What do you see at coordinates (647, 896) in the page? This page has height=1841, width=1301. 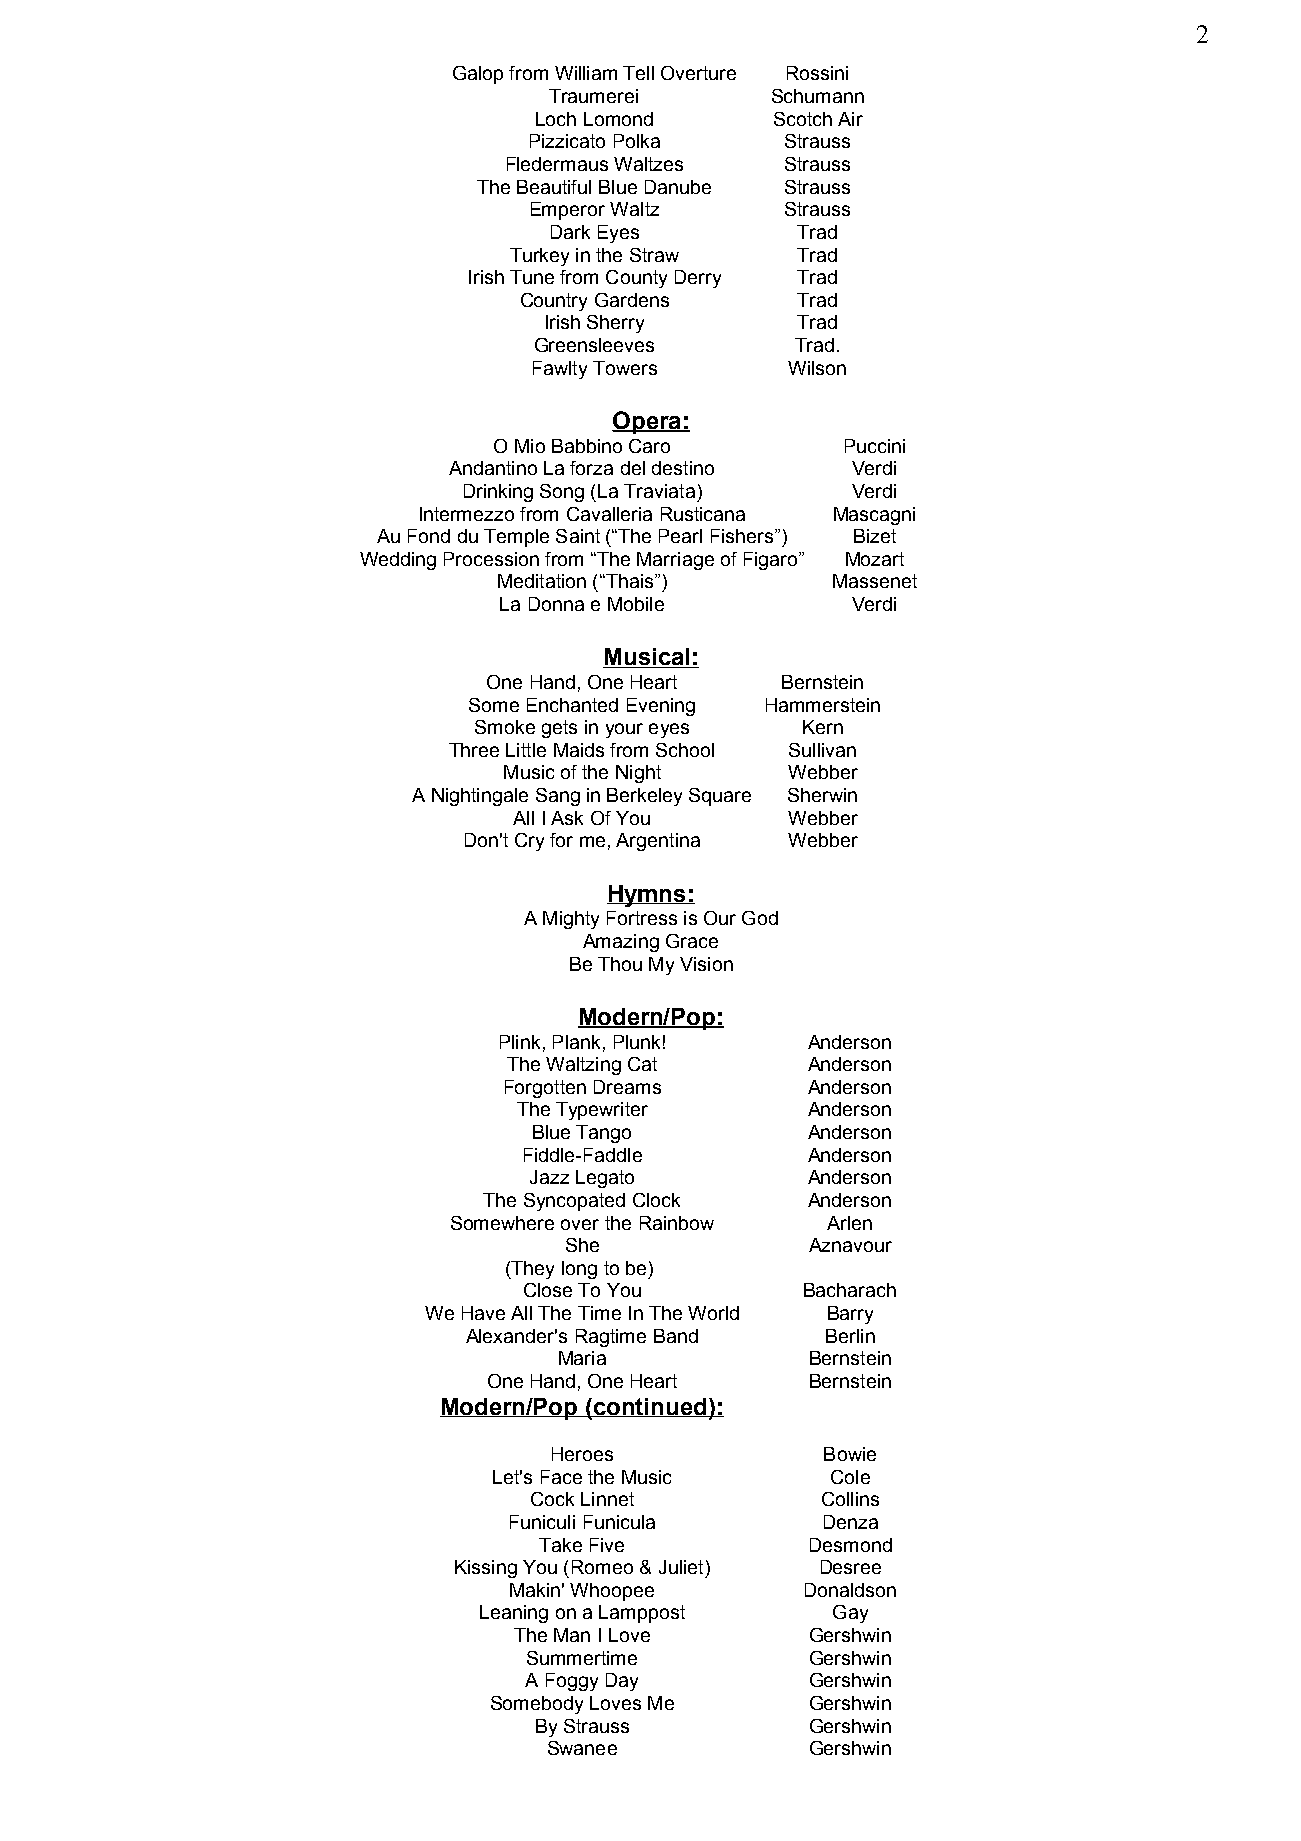 I see `Hymns` at bounding box center [647, 896].
